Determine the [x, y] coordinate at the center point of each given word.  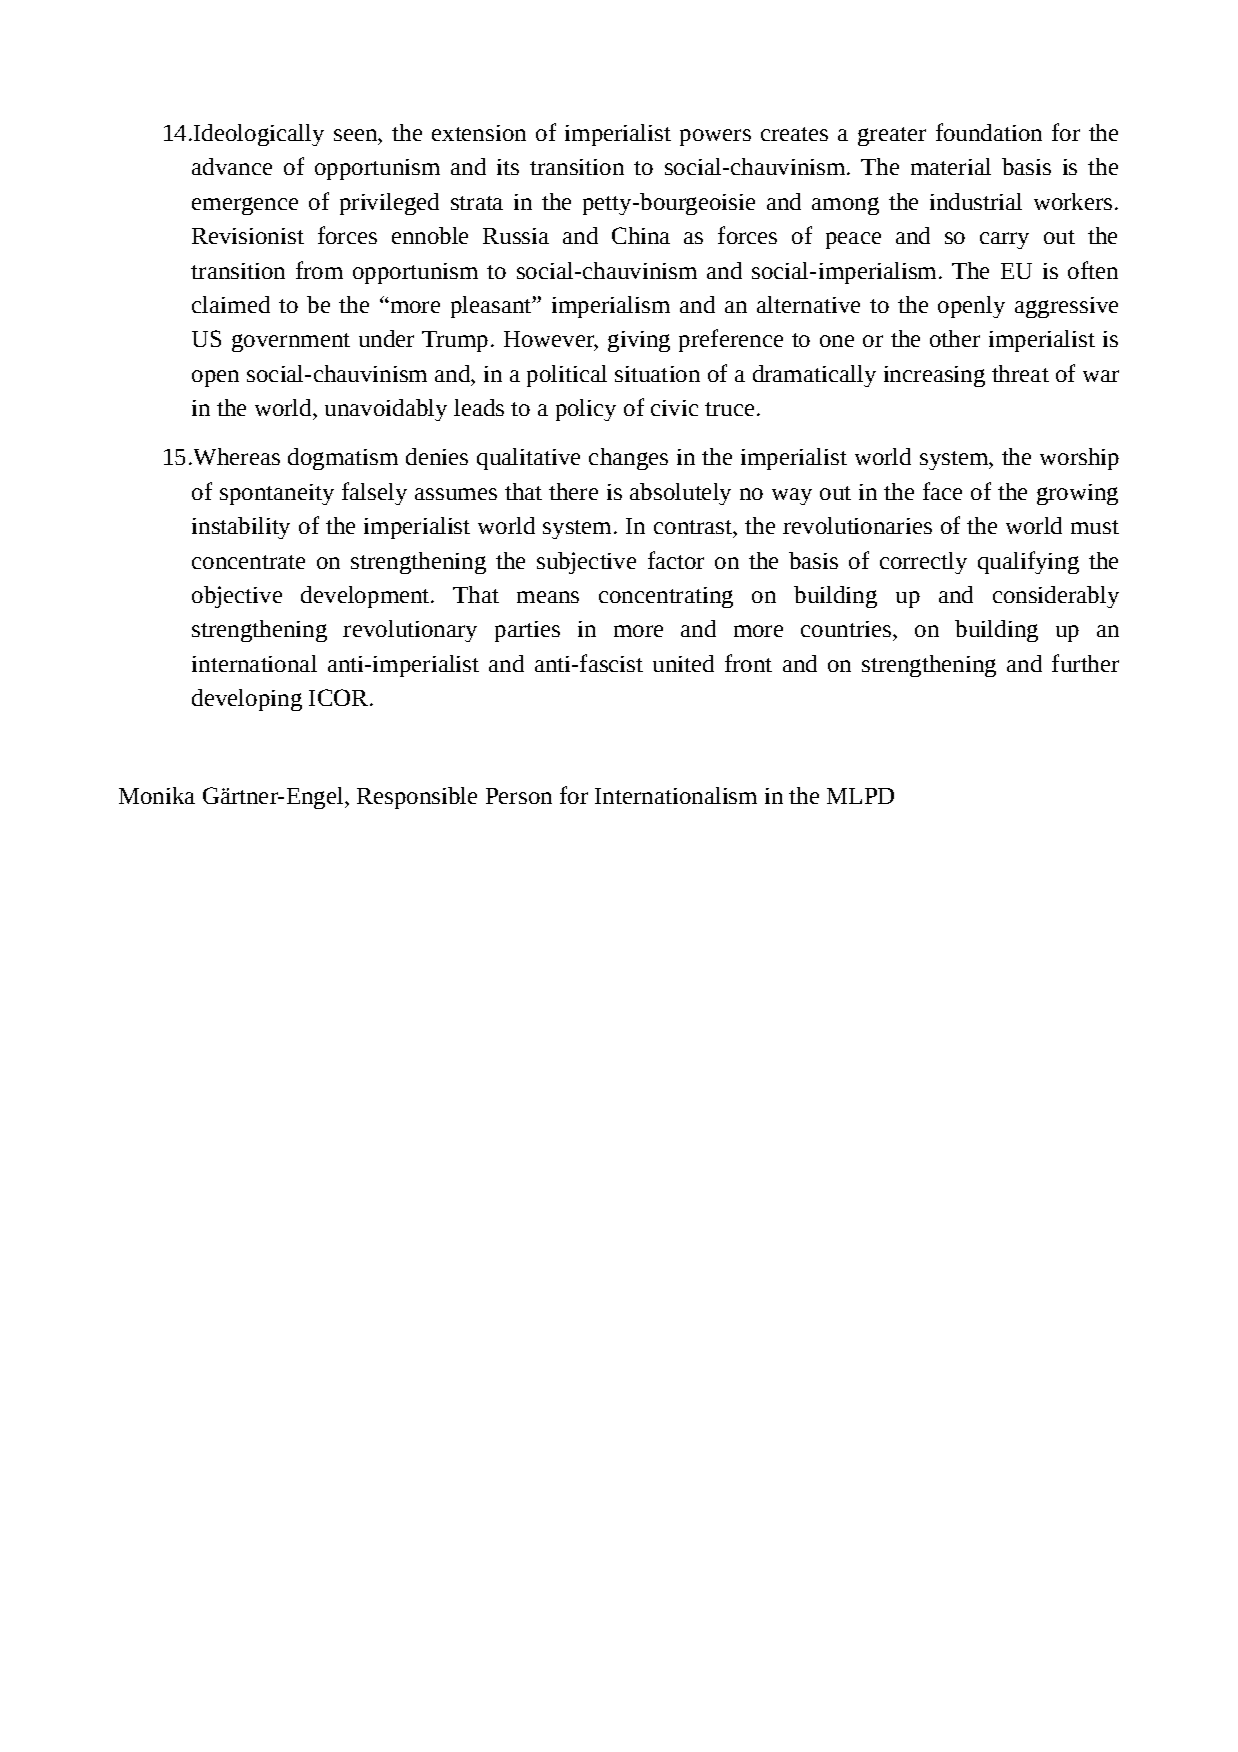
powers [715, 137]
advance [232, 166]
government [291, 342]
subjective [586, 563]
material [951, 166]
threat [1020, 373]
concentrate [248, 562]
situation [657, 374]
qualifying [1028, 562]
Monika [157, 795]
